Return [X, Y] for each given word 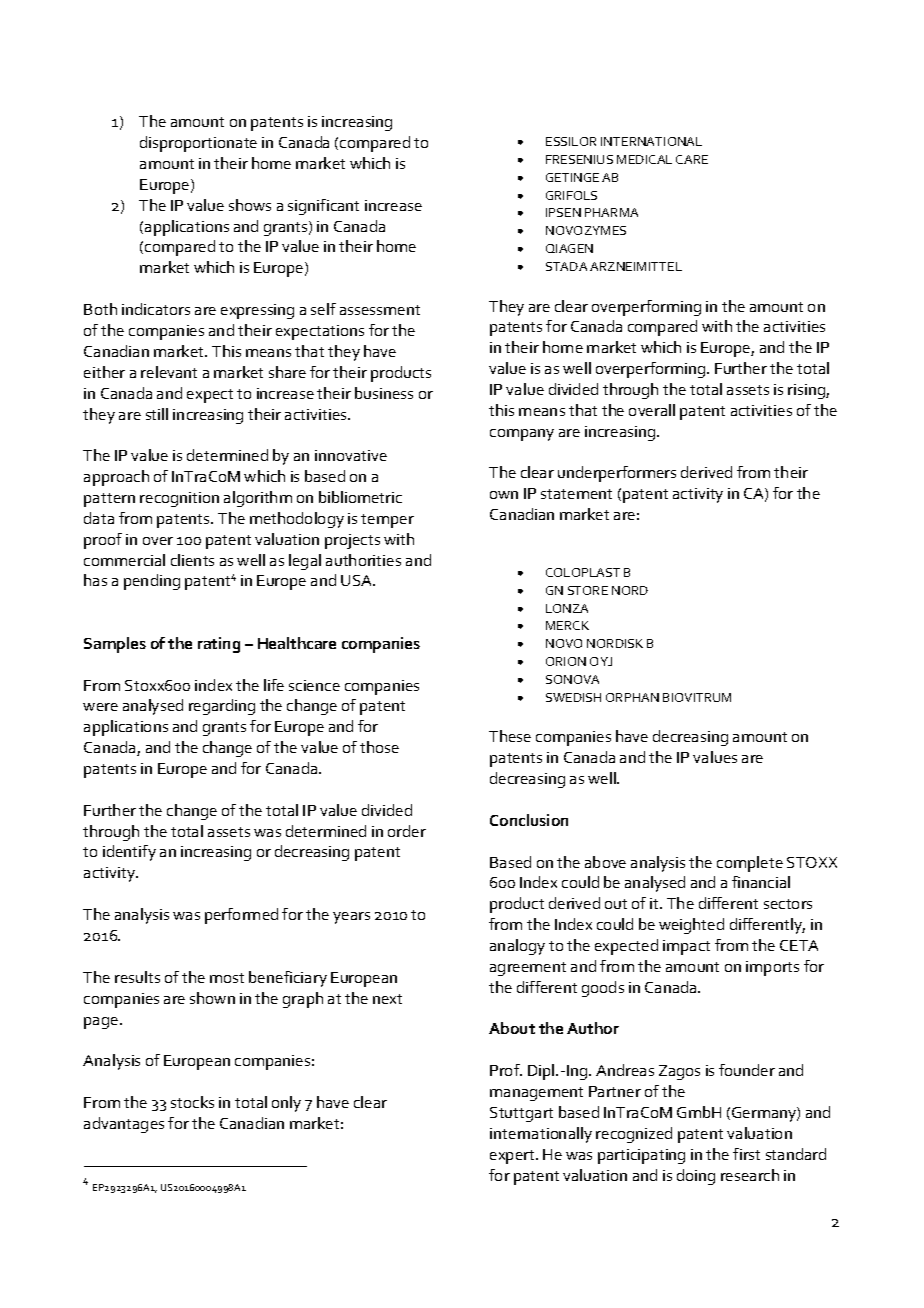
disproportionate [198, 144]
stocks [192, 1102]
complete [750, 864]
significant [323, 207]
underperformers [617, 474]
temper [387, 521]
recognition [179, 499]
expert [513, 1157]
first [746, 1154]
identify [129, 853]
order [407, 831]
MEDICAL [644, 159]
